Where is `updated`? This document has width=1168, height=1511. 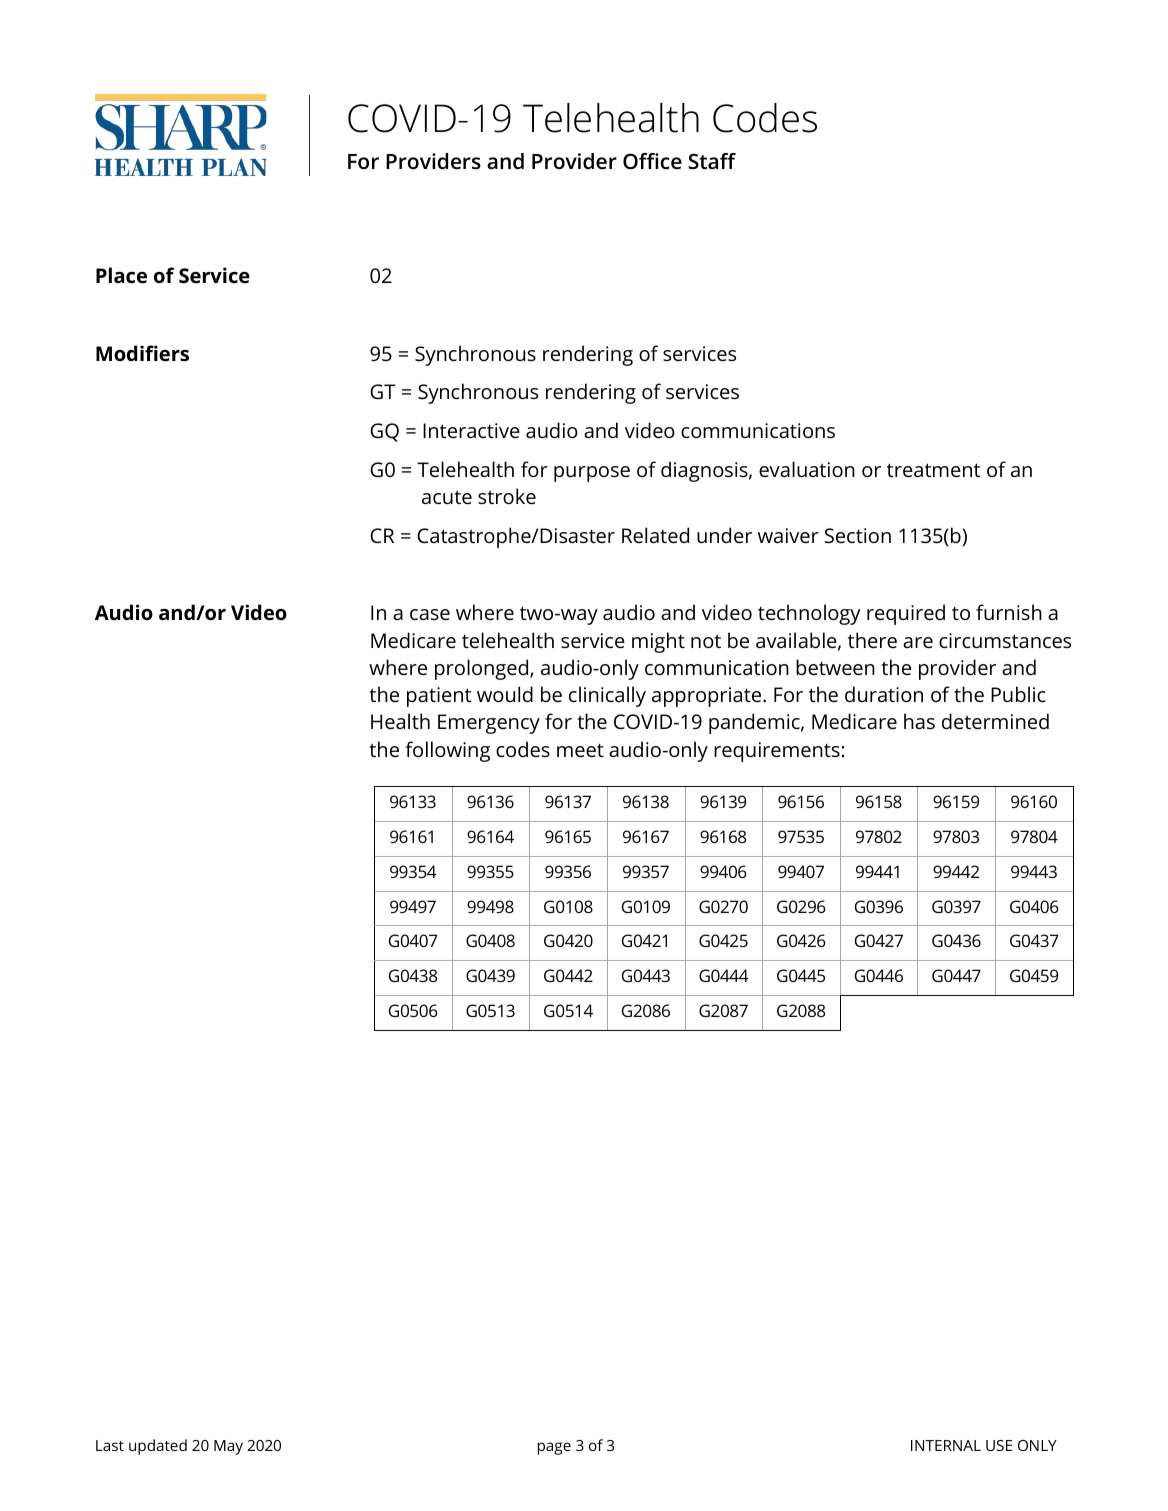
updated is located at coordinates (158, 1447).
